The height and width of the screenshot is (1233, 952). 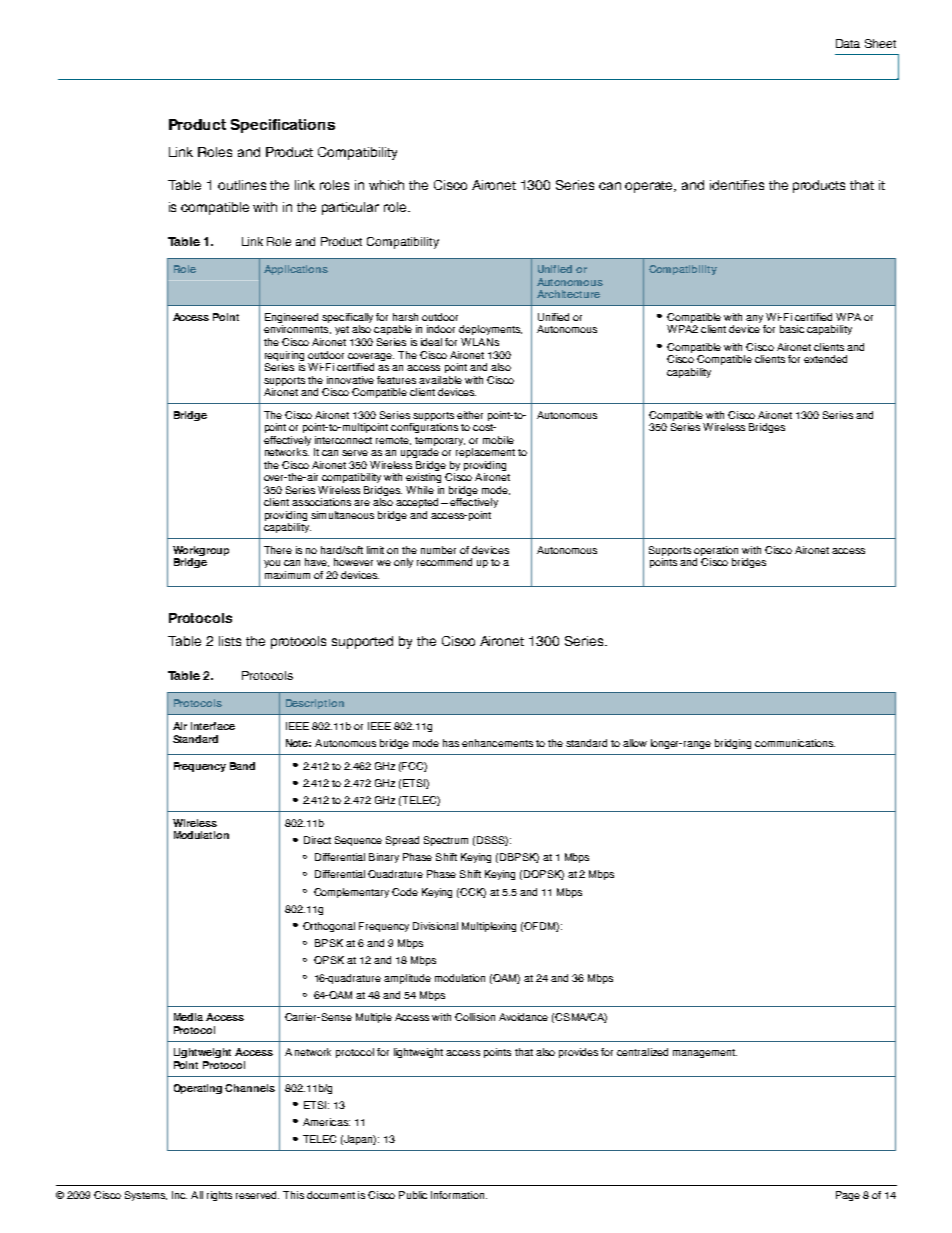 What do you see at coordinates (386, 185) in the screenshot?
I see `which` at bounding box center [386, 185].
